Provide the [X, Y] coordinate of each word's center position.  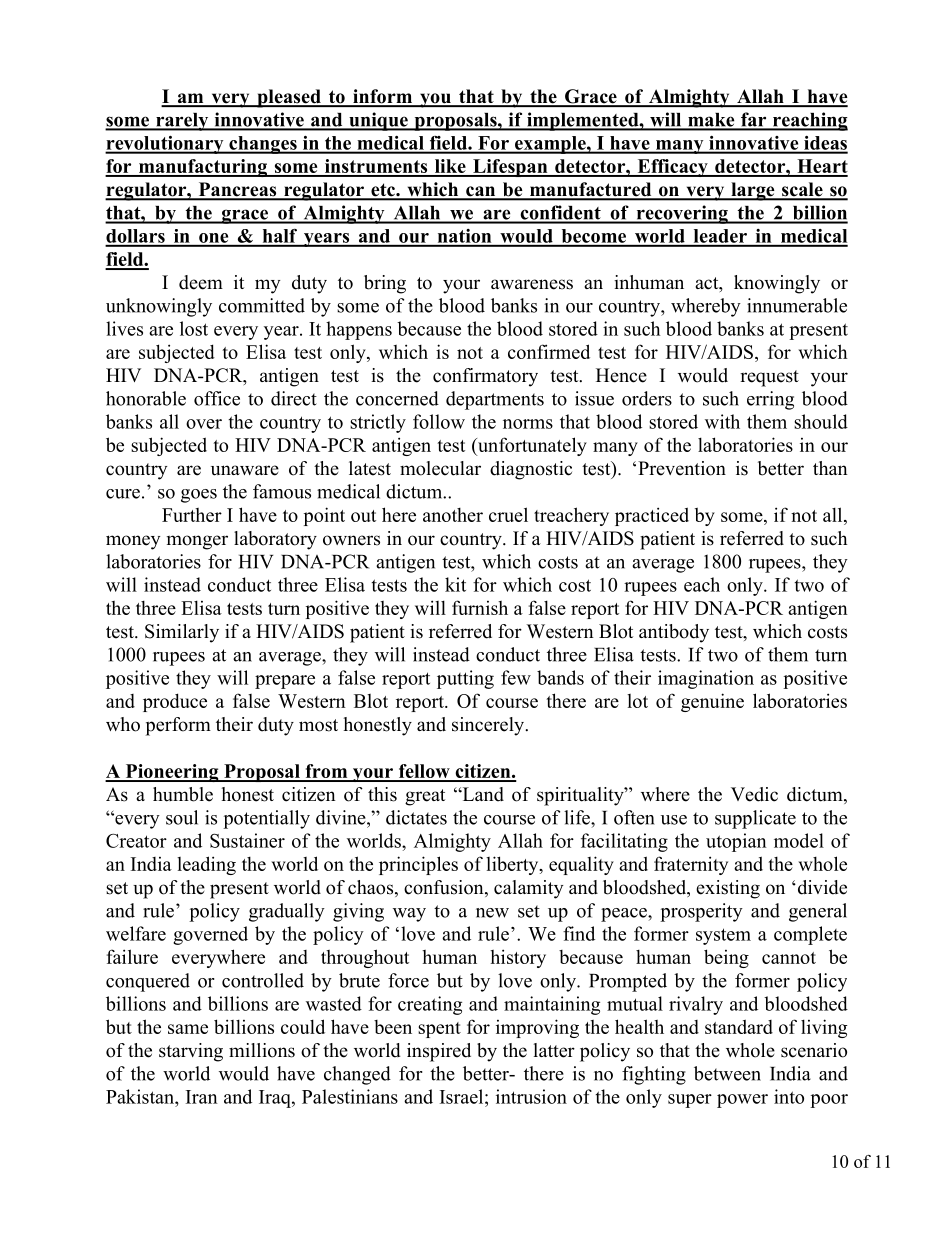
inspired [439, 1052]
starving [191, 1052]
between [727, 1073]
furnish [480, 607]
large [753, 191]
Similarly [182, 633]
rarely [182, 122]
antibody [674, 633]
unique [378, 121]
